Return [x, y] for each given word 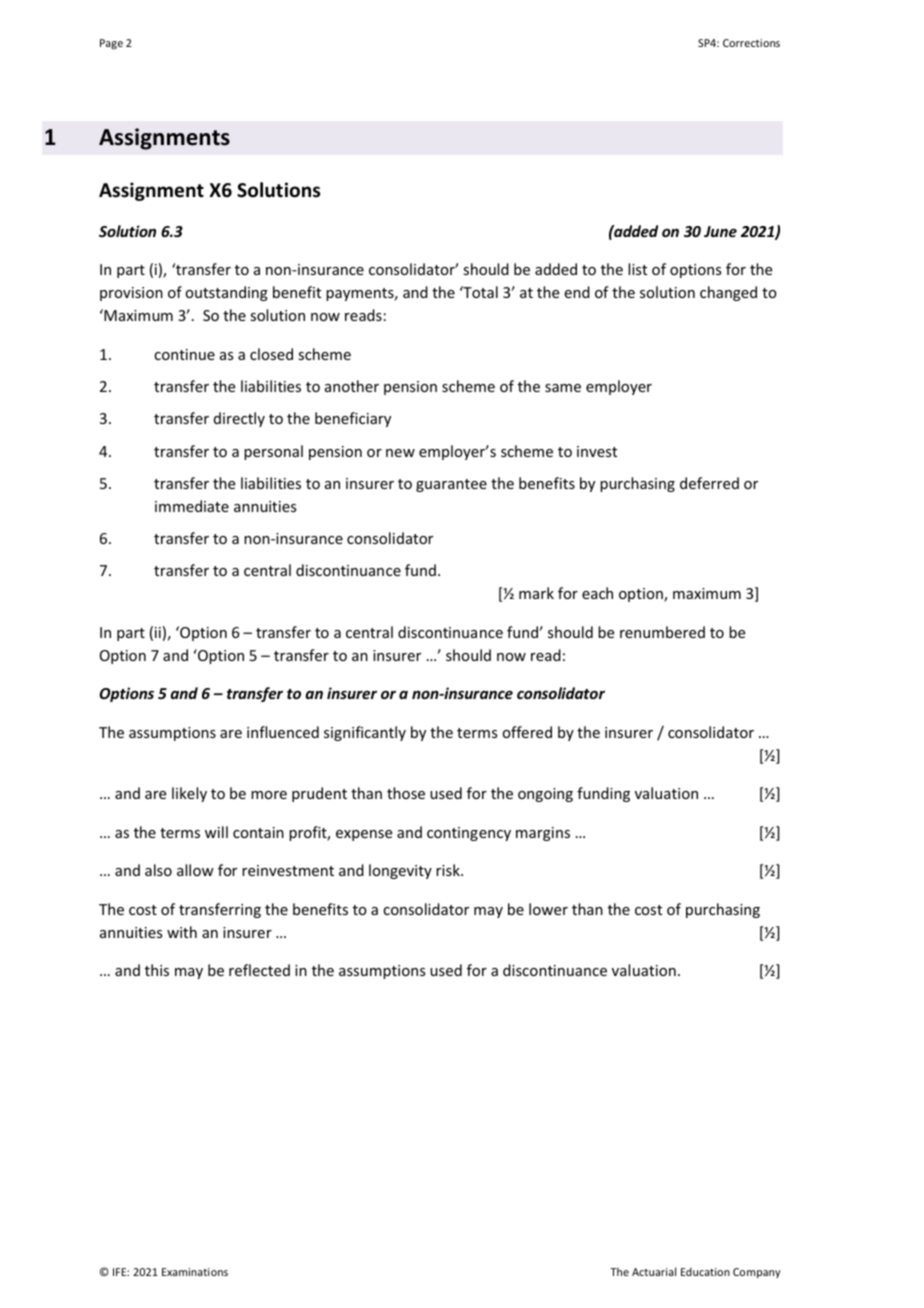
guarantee [451, 485]
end [577, 292]
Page [111, 44]
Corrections [751, 43]
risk [449, 870]
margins [543, 834]
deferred [709, 483]
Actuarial [654, 1271]
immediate [192, 506]
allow [195, 870]
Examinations [195, 1272]
